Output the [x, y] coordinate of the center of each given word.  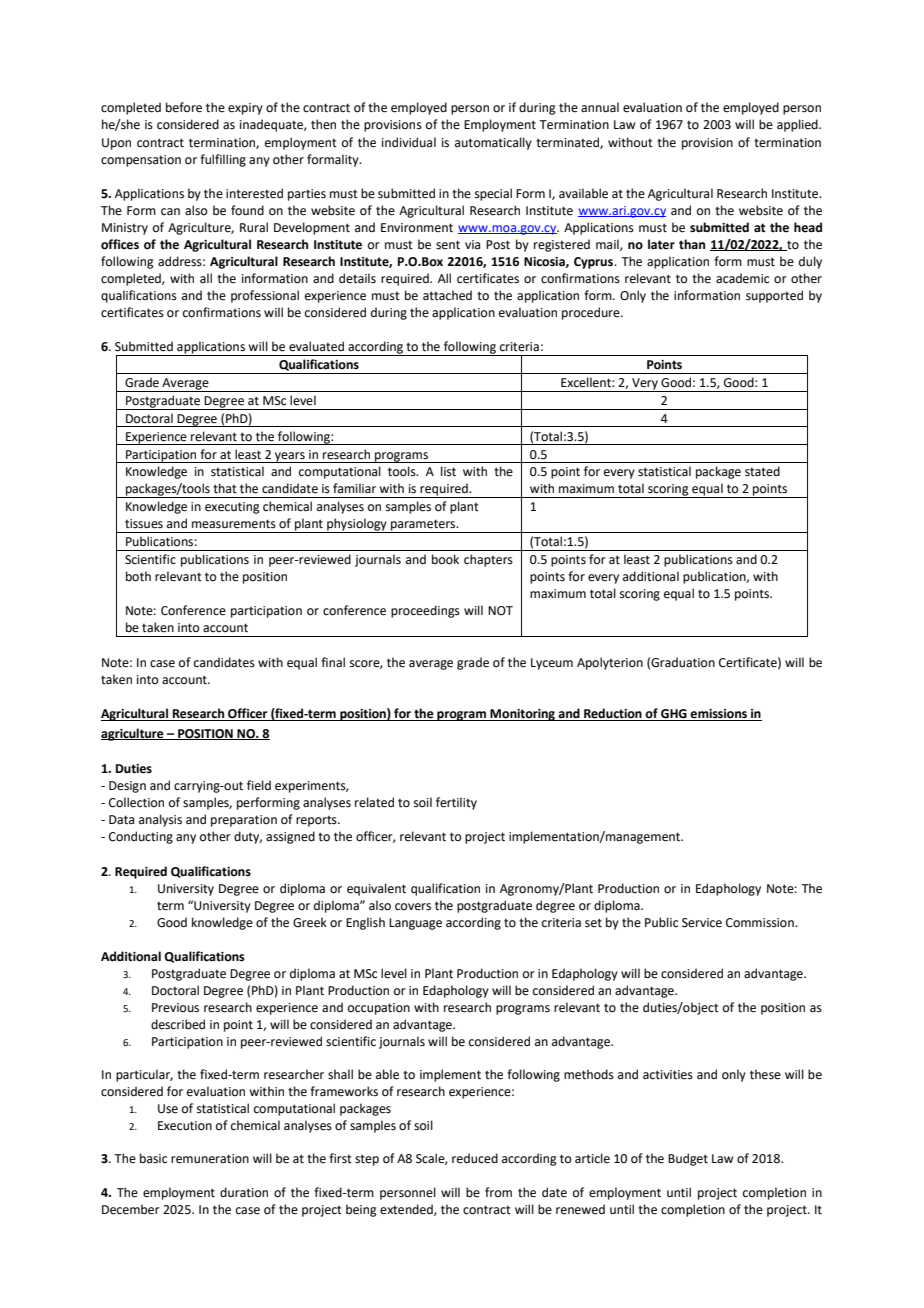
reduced [475, 1158]
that [225, 488]
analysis [160, 820]
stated [762, 471]
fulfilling [223, 160]
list [448, 471]
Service [702, 923]
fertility [456, 803]
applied [798, 125]
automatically [493, 143]
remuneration [210, 1159]
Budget [688, 1159]
